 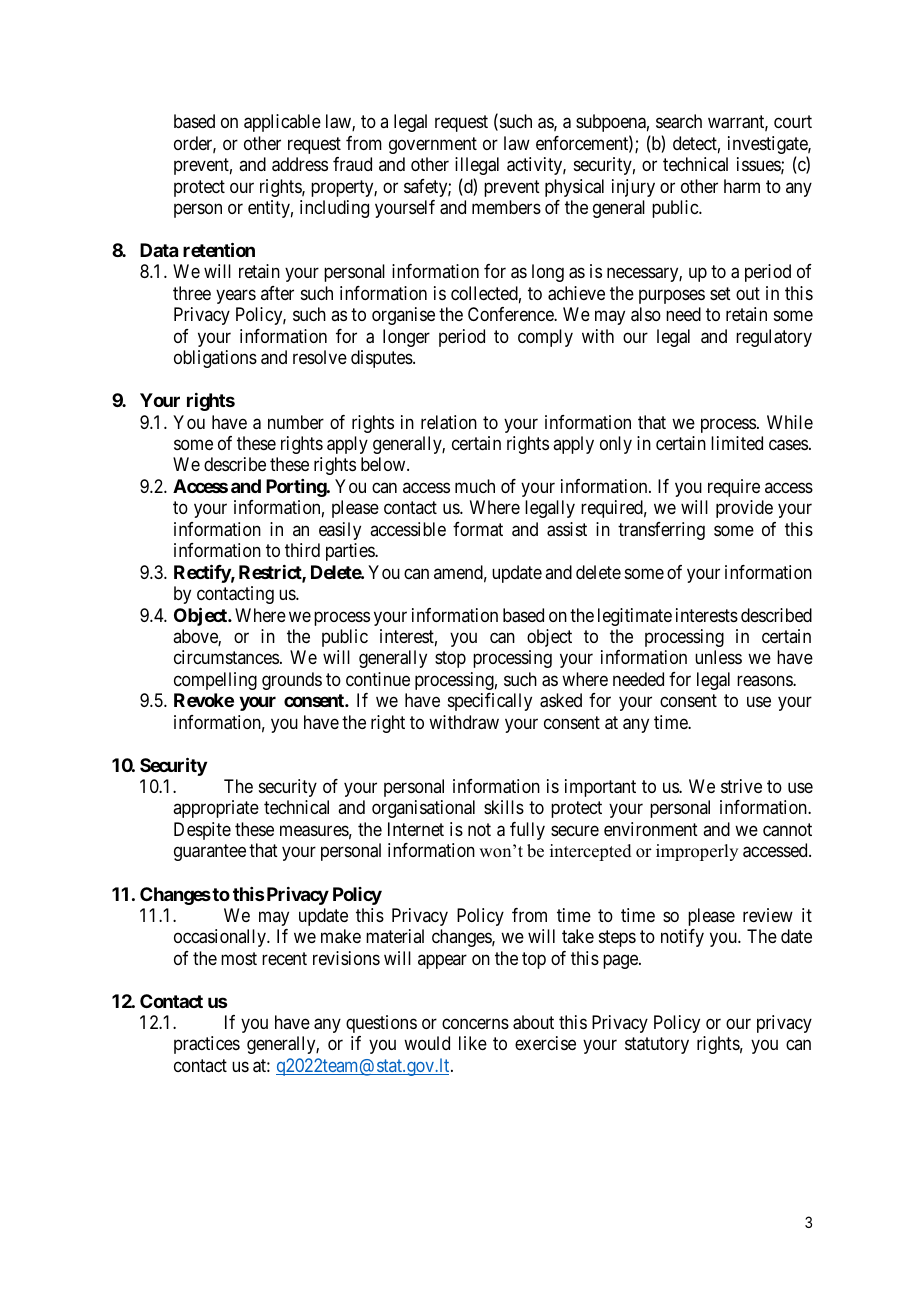 I want to click on notify, so click(x=682, y=938).
